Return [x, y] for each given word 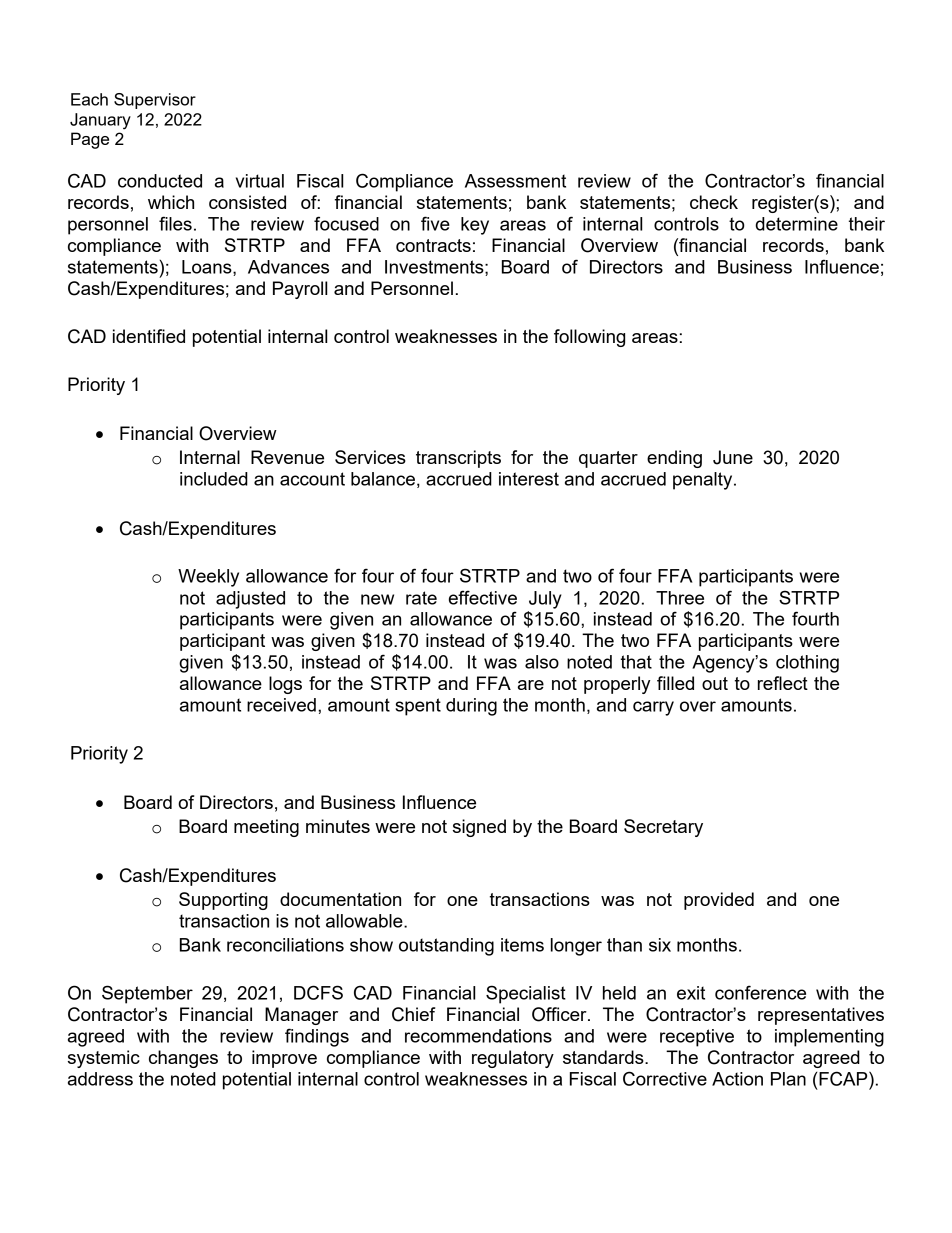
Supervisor [155, 101]
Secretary [663, 828]
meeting [266, 828]
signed [479, 828]
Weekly [208, 578]
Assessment [515, 181]
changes [183, 1059]
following [589, 338]
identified [149, 336]
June [733, 457]
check [714, 202]
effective [483, 597]
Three [680, 598]
